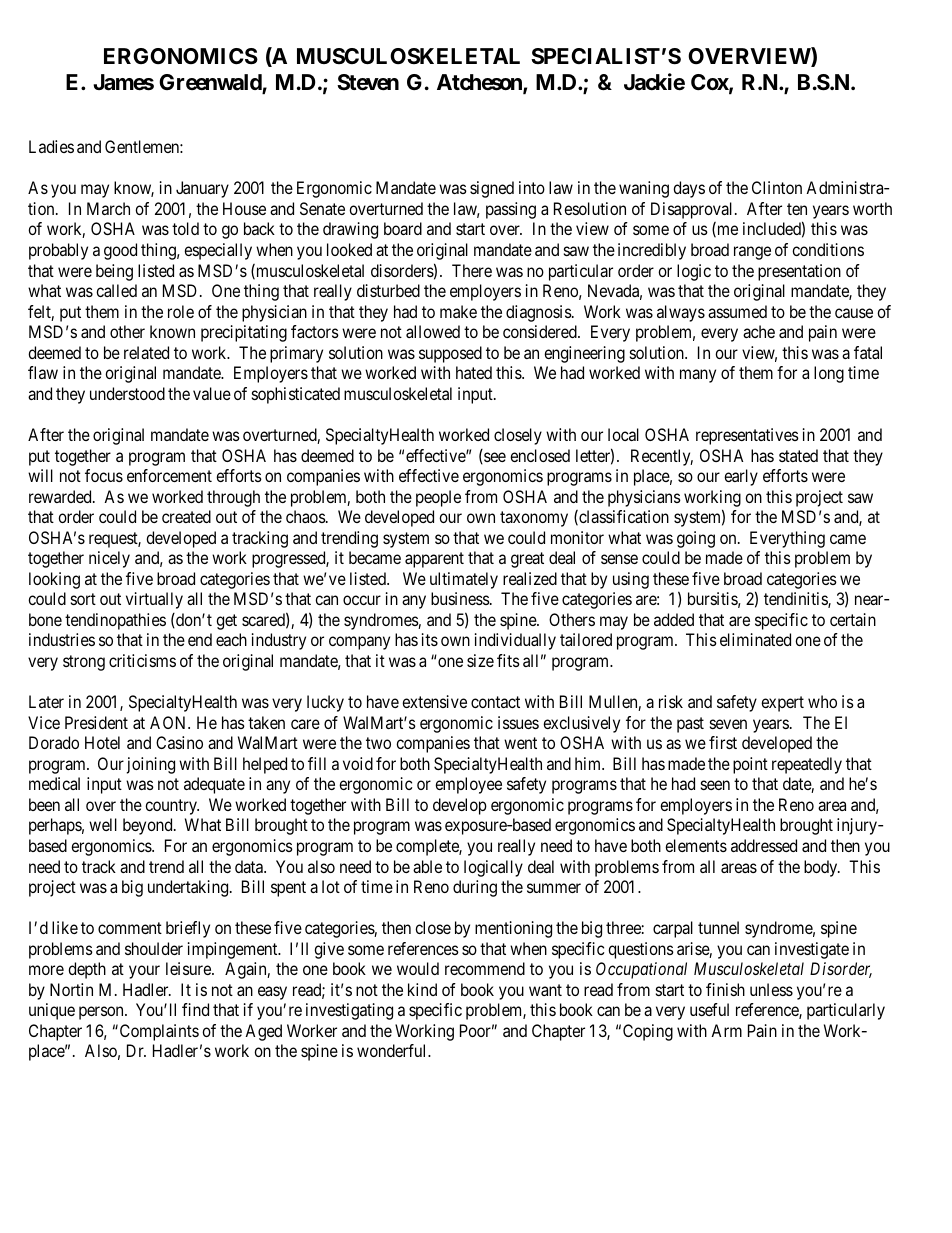 The width and height of the screenshot is (952, 1233). What do you see at coordinates (368, 82) in the screenshot?
I see `Steven` at bounding box center [368, 82].
